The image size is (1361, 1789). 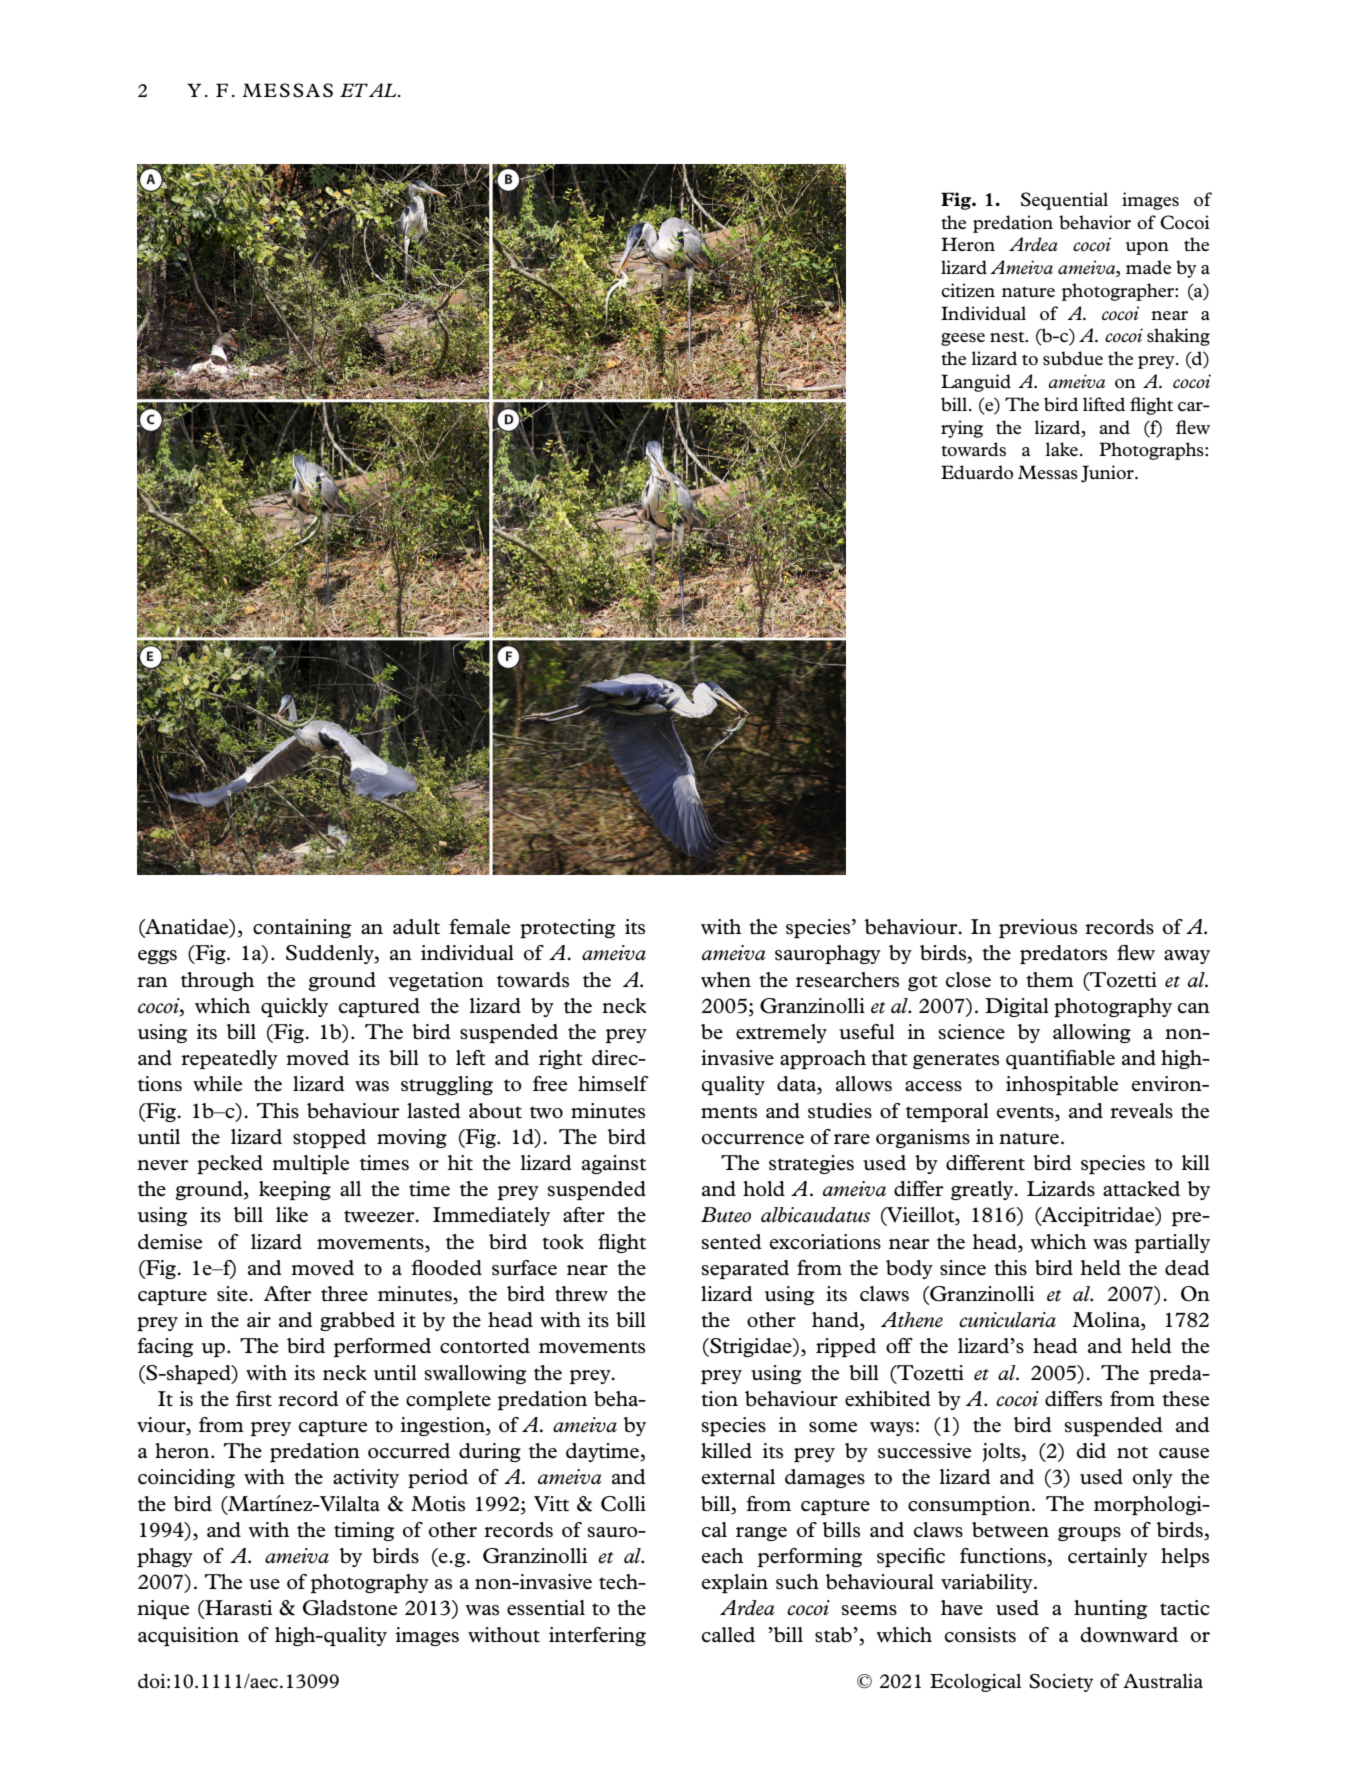 I want to click on geese, so click(x=963, y=339).
